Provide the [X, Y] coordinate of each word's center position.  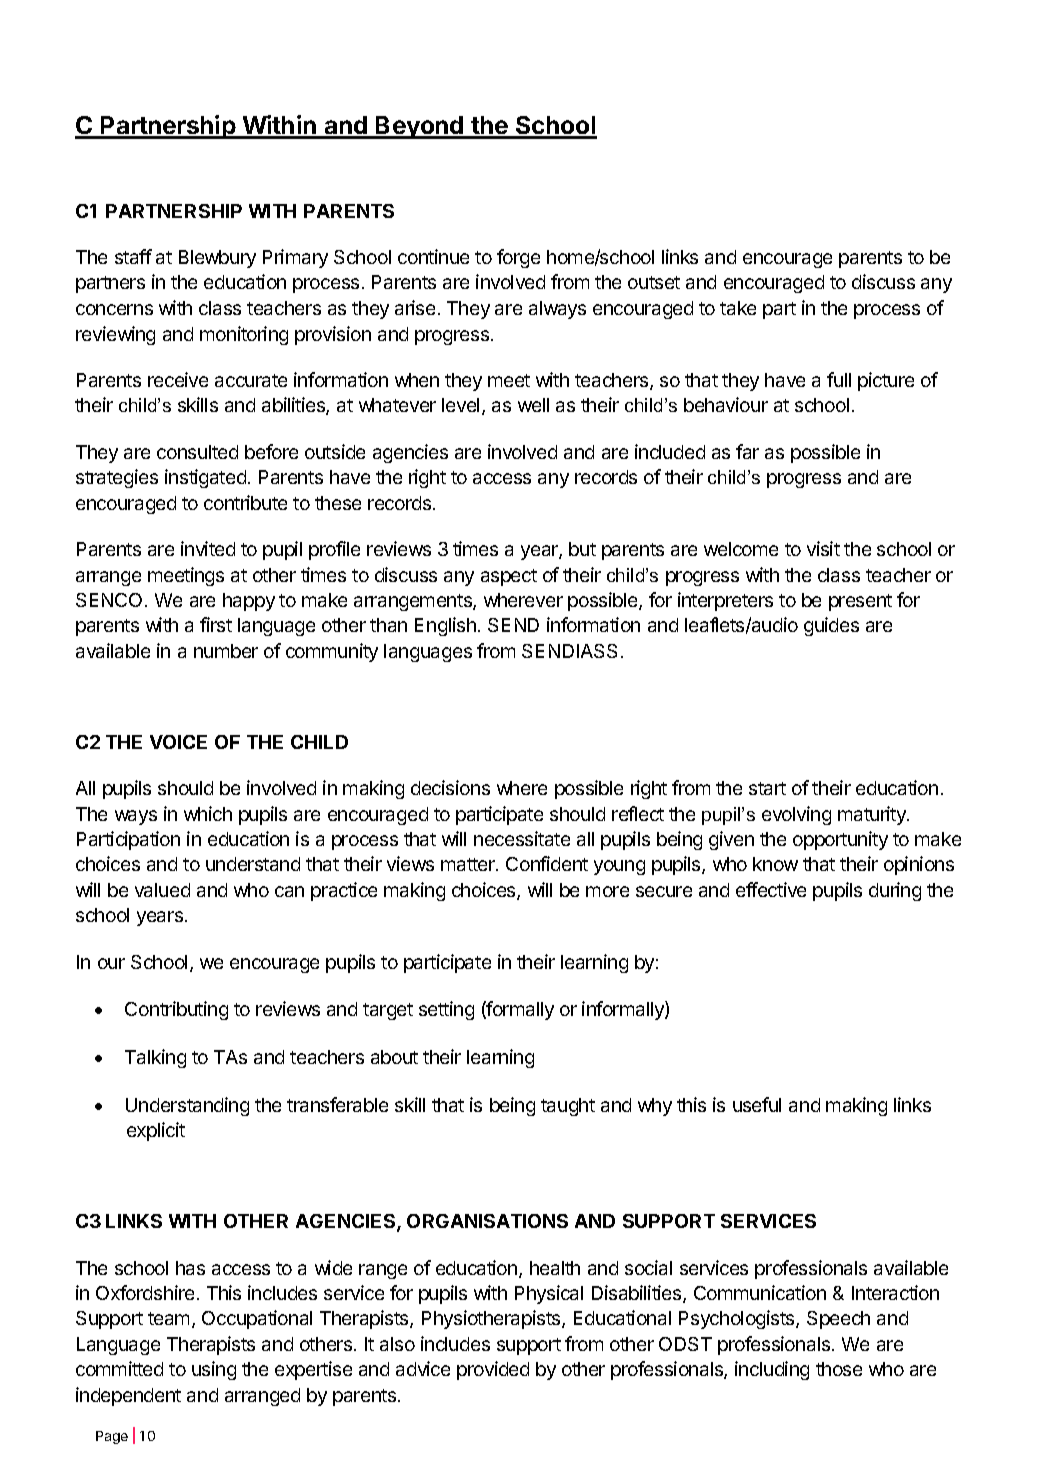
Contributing [176, 1010]
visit [823, 548]
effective [771, 889]
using [214, 1370]
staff [133, 256]
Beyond [420, 127]
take [738, 308]
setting [446, 1010]
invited [208, 548]
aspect [509, 577]
